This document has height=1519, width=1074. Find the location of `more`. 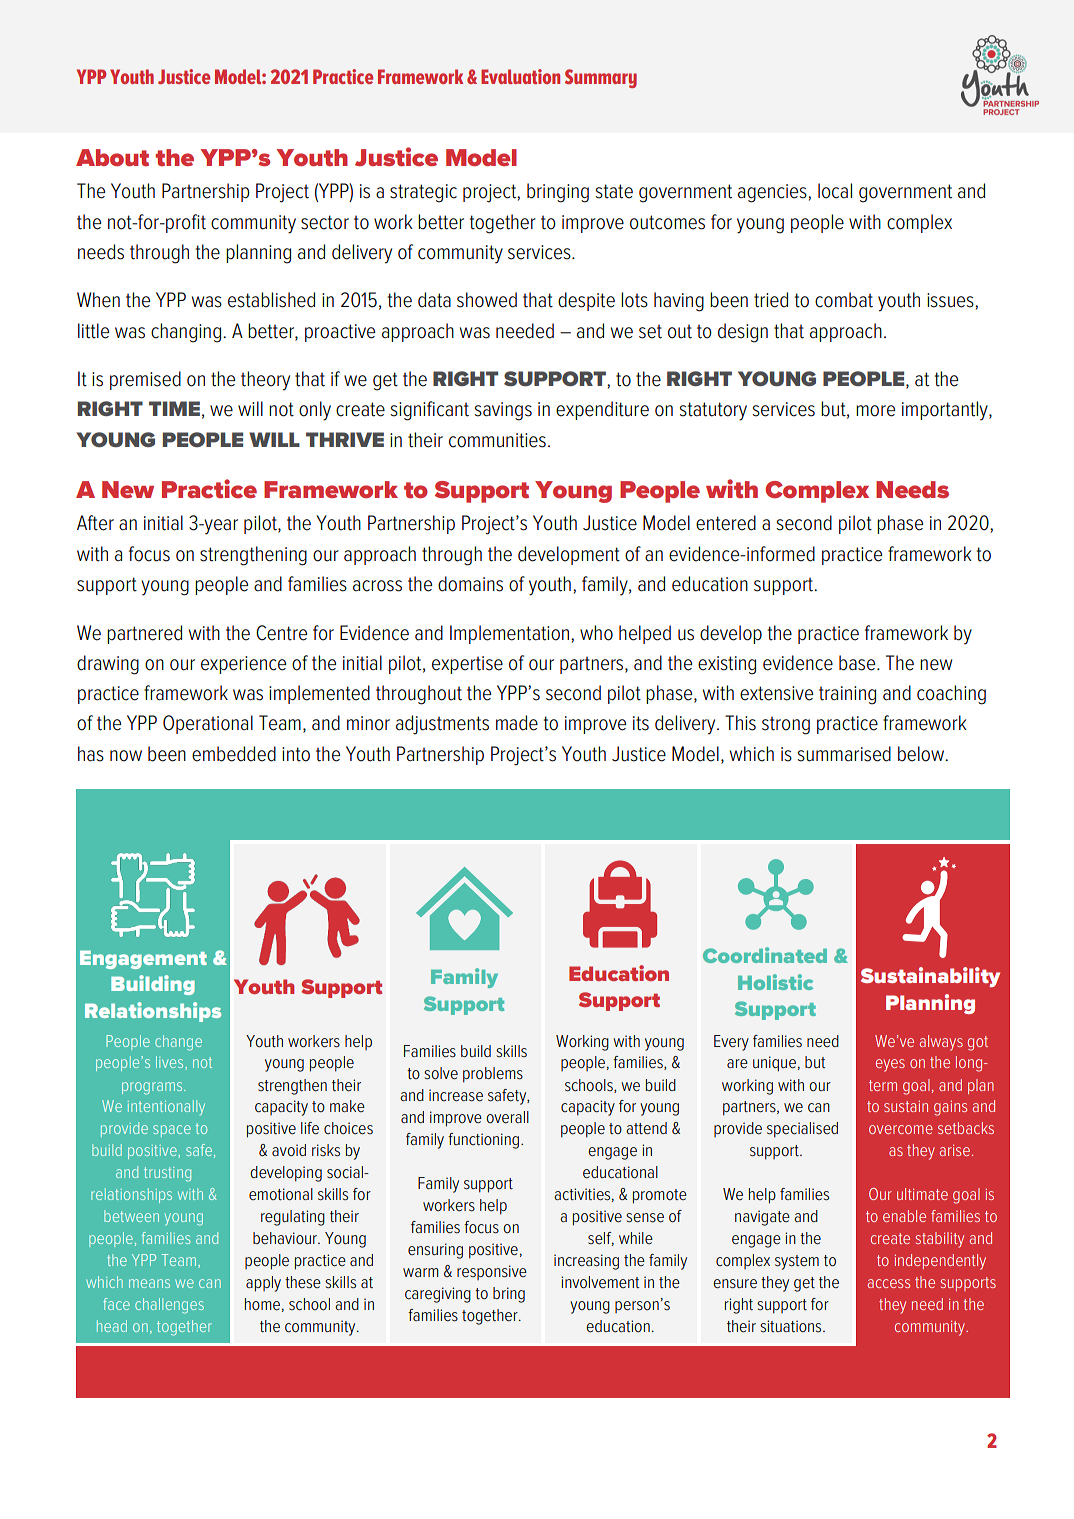

more is located at coordinates (875, 411).
